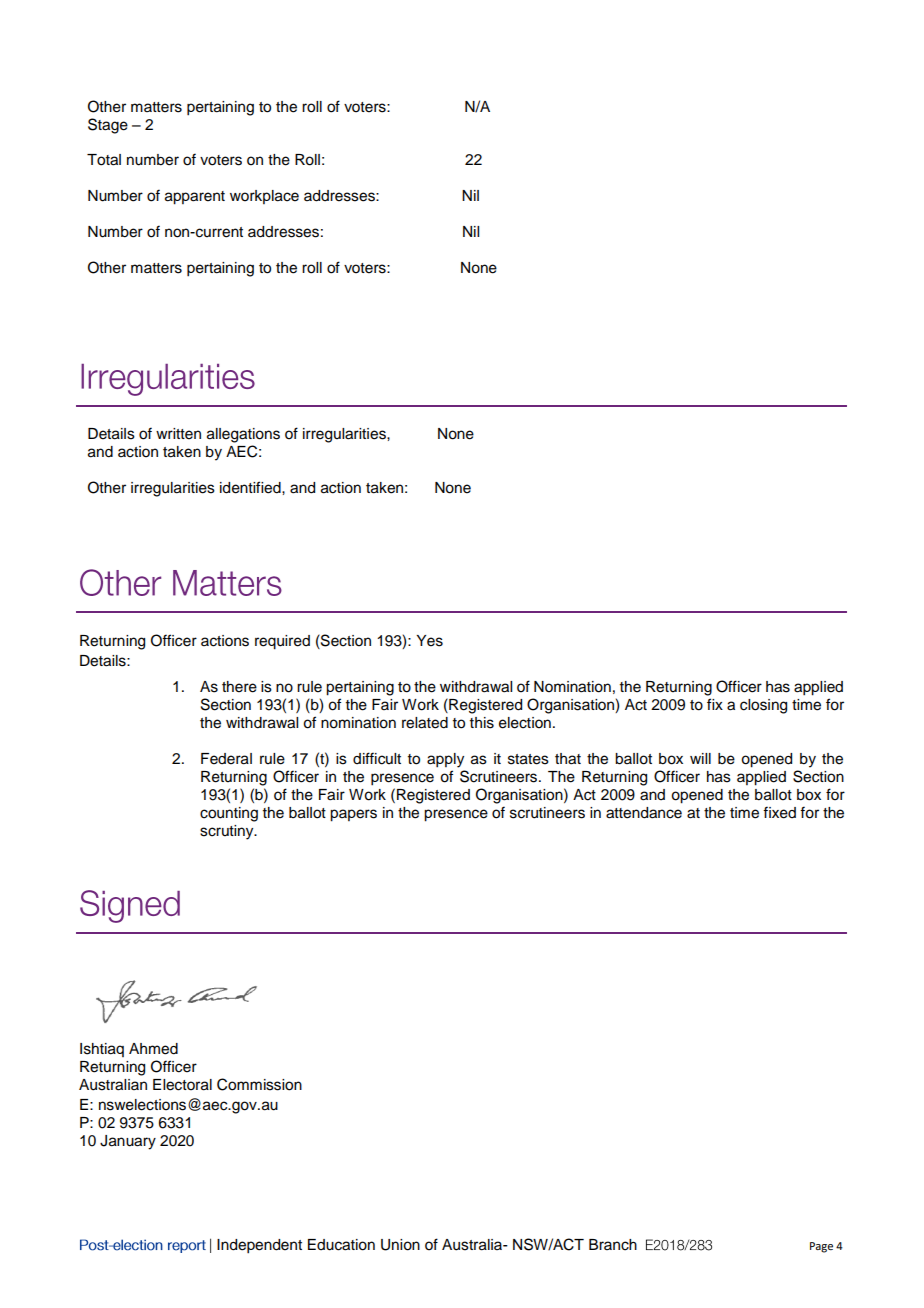 The image size is (924, 1308). What do you see at coordinates (251, 487) in the document?
I see `identified` at bounding box center [251, 487].
